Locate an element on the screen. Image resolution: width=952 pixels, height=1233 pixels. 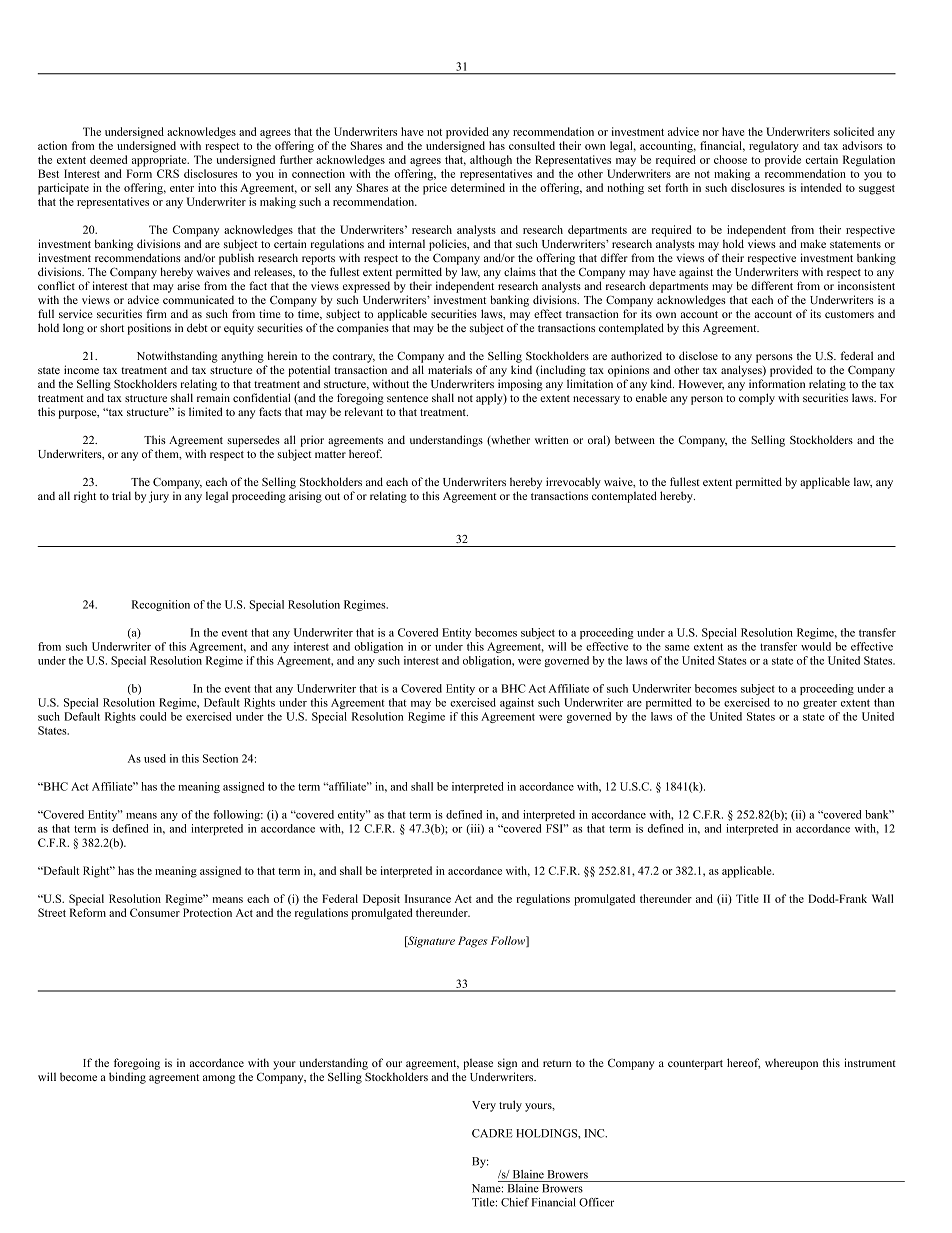
jury is located at coordinates (159, 497).
